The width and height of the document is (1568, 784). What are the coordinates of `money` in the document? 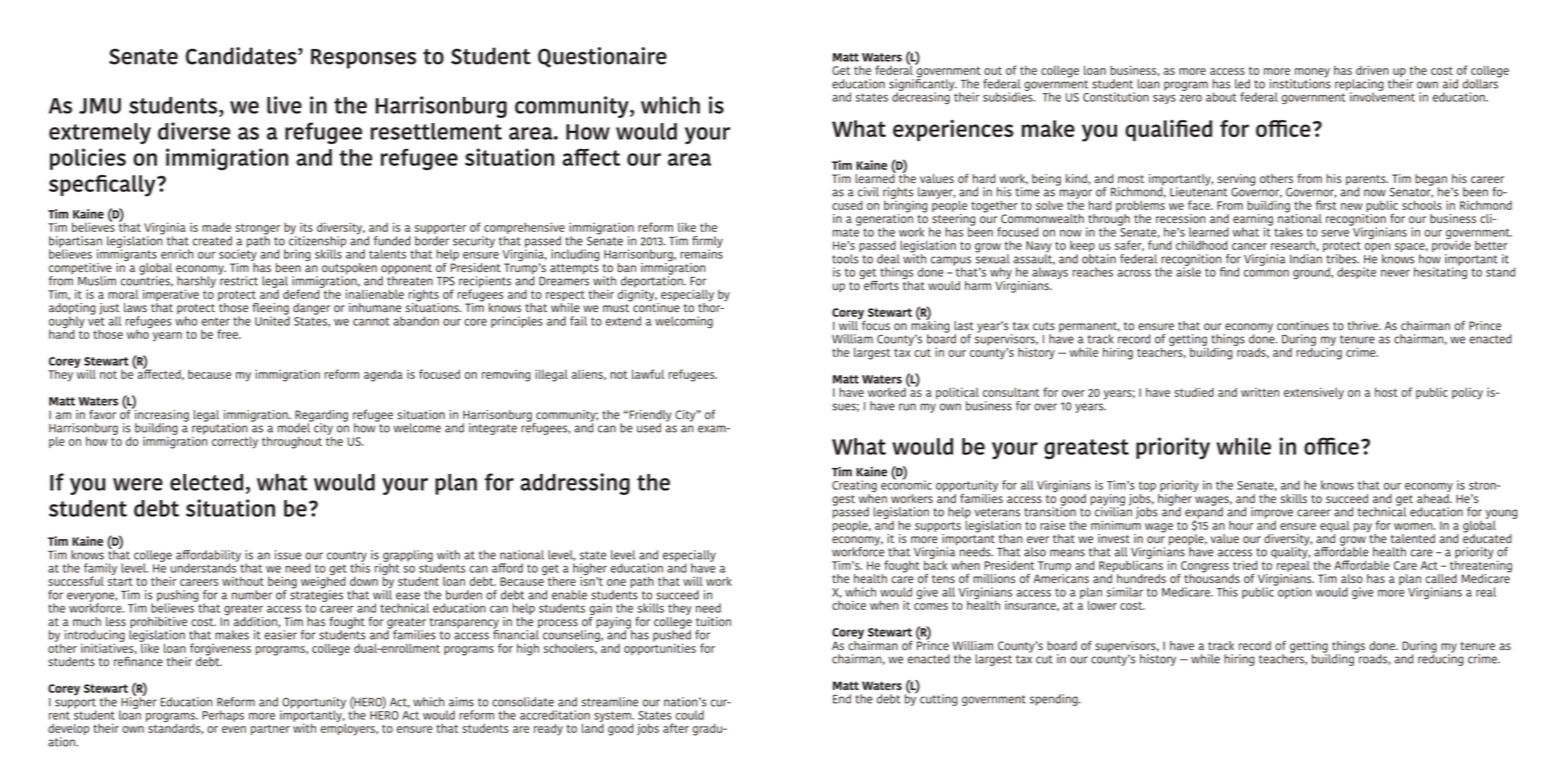 It's located at (1312, 74).
